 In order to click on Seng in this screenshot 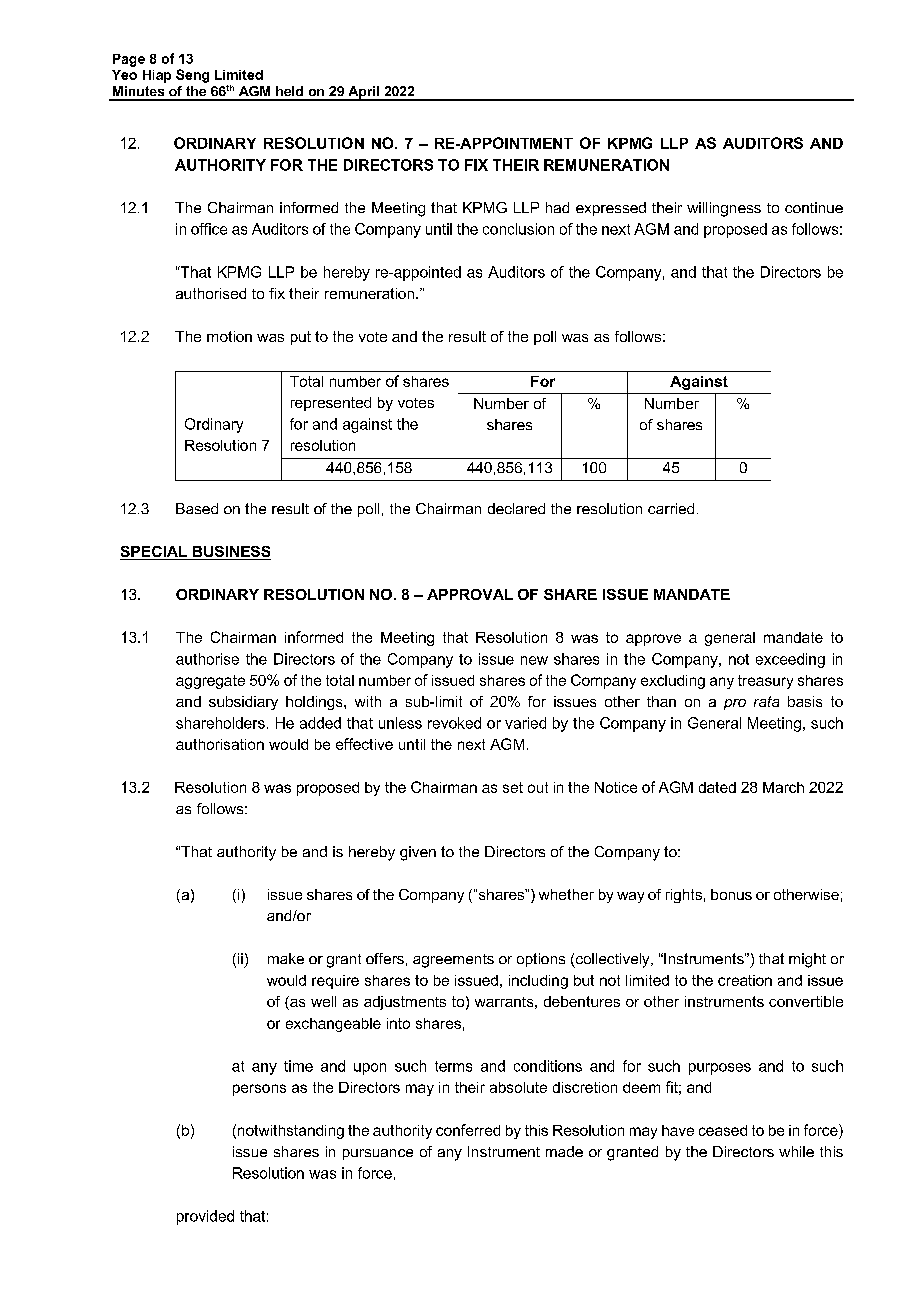, I will do `click(192, 76)`.
